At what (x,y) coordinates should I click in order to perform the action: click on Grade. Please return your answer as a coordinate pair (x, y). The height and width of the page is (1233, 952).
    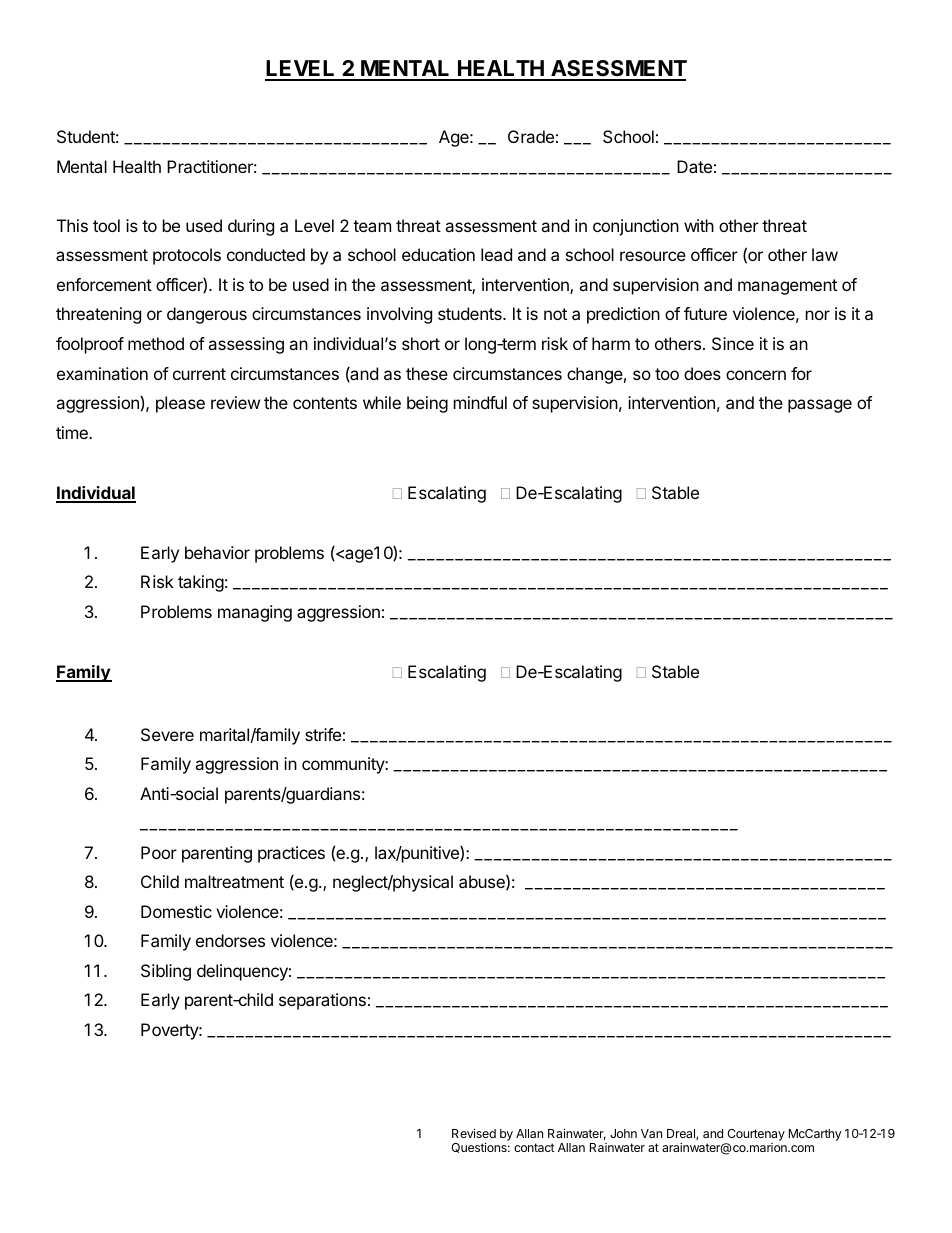
    Looking at the image, I should click on (531, 136).
